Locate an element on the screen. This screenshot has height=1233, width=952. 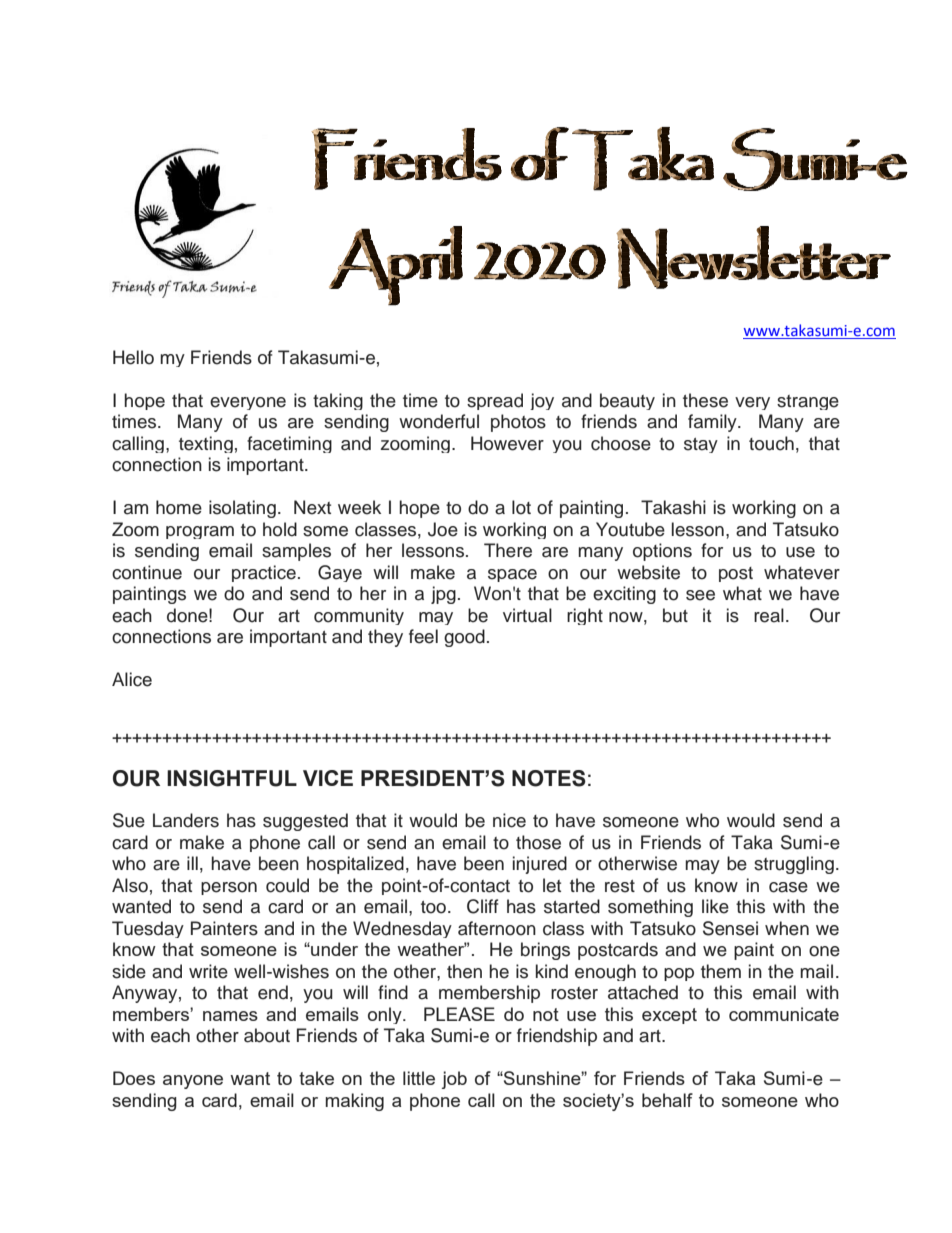
anyone is located at coordinates (193, 1082).
